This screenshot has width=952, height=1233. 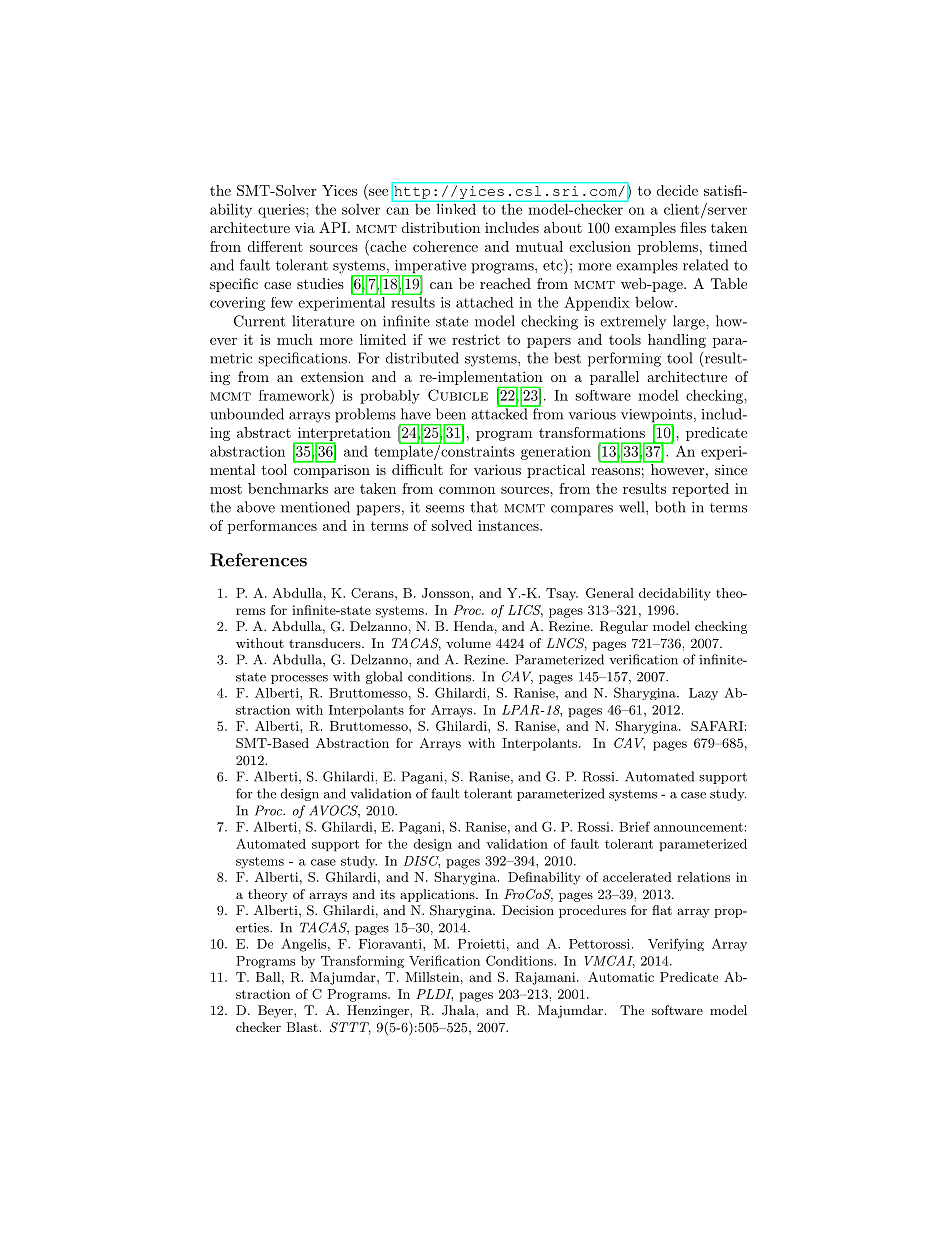 What do you see at coordinates (468, 643) in the screenshot?
I see `volume` at bounding box center [468, 643].
